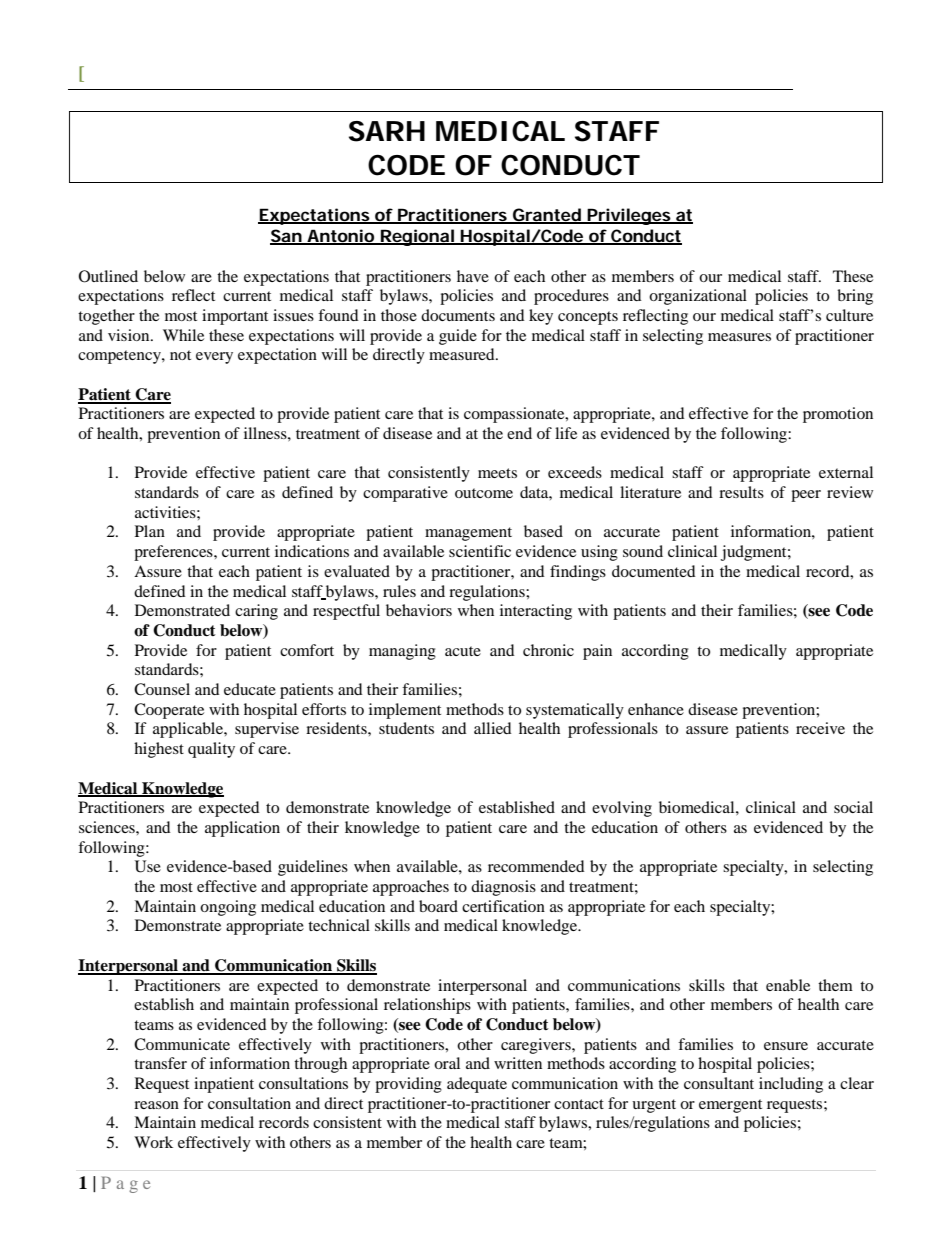 The image size is (952, 1233). What do you see at coordinates (730, 1106) in the screenshot?
I see `emergent` at bounding box center [730, 1106].
